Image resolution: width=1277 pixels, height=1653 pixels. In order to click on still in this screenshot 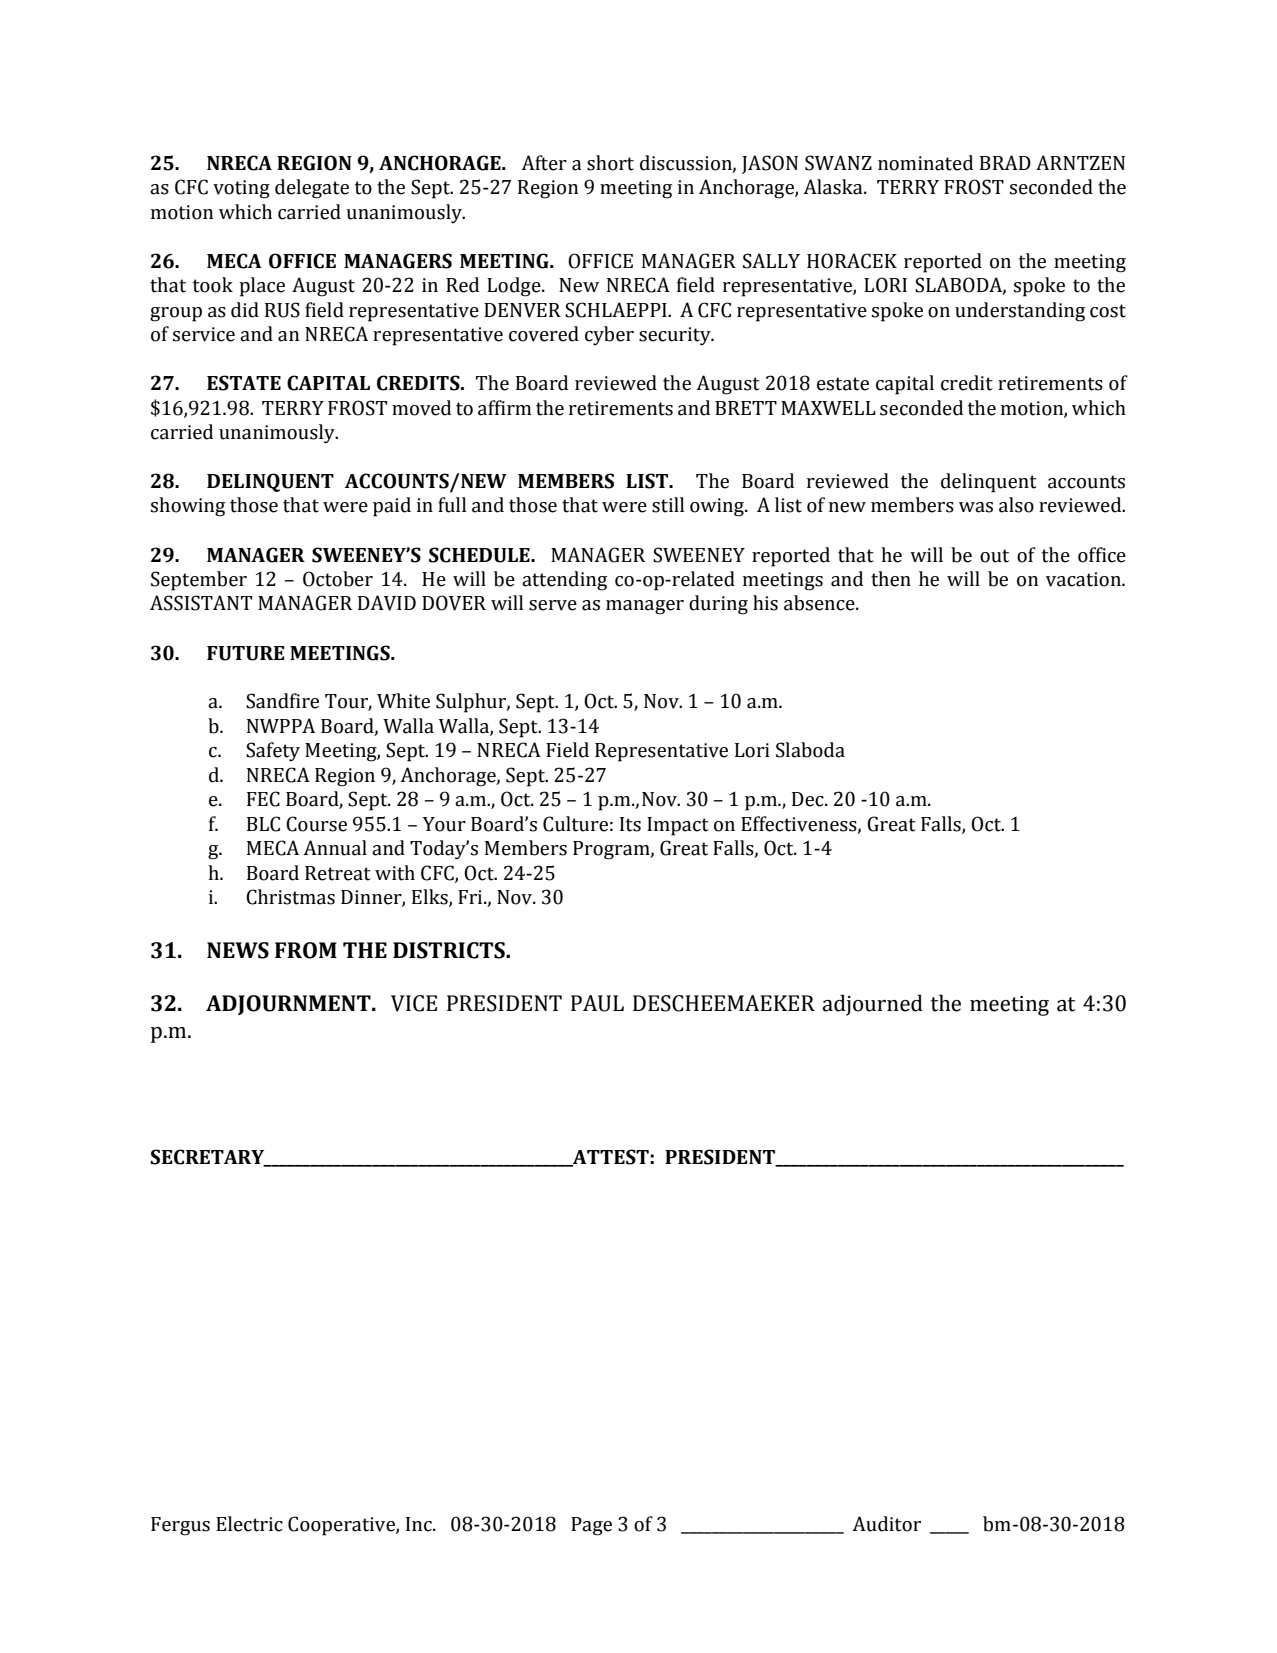, I will do `click(668, 505)`.
